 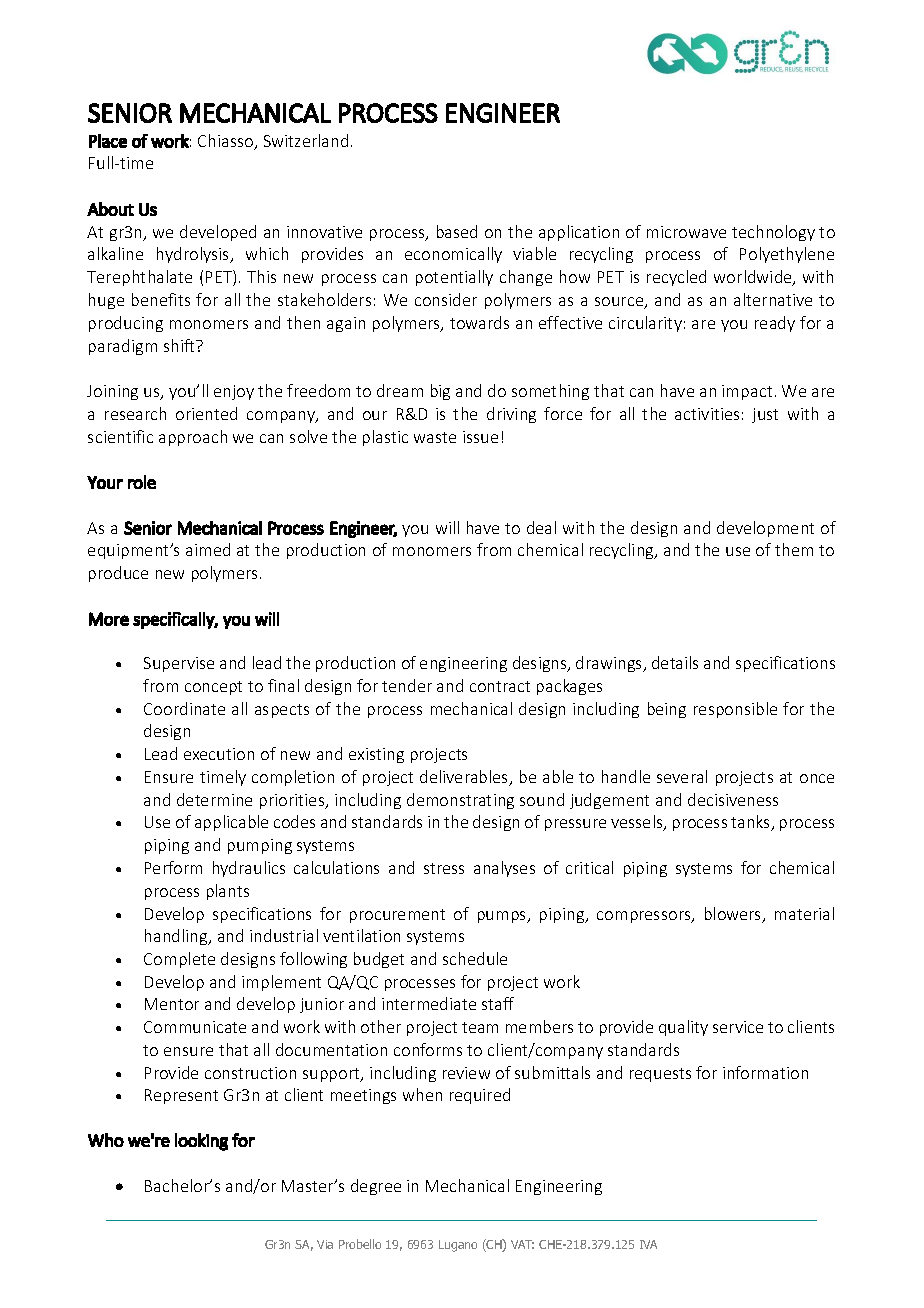 I want to click on stress, so click(x=444, y=868).
